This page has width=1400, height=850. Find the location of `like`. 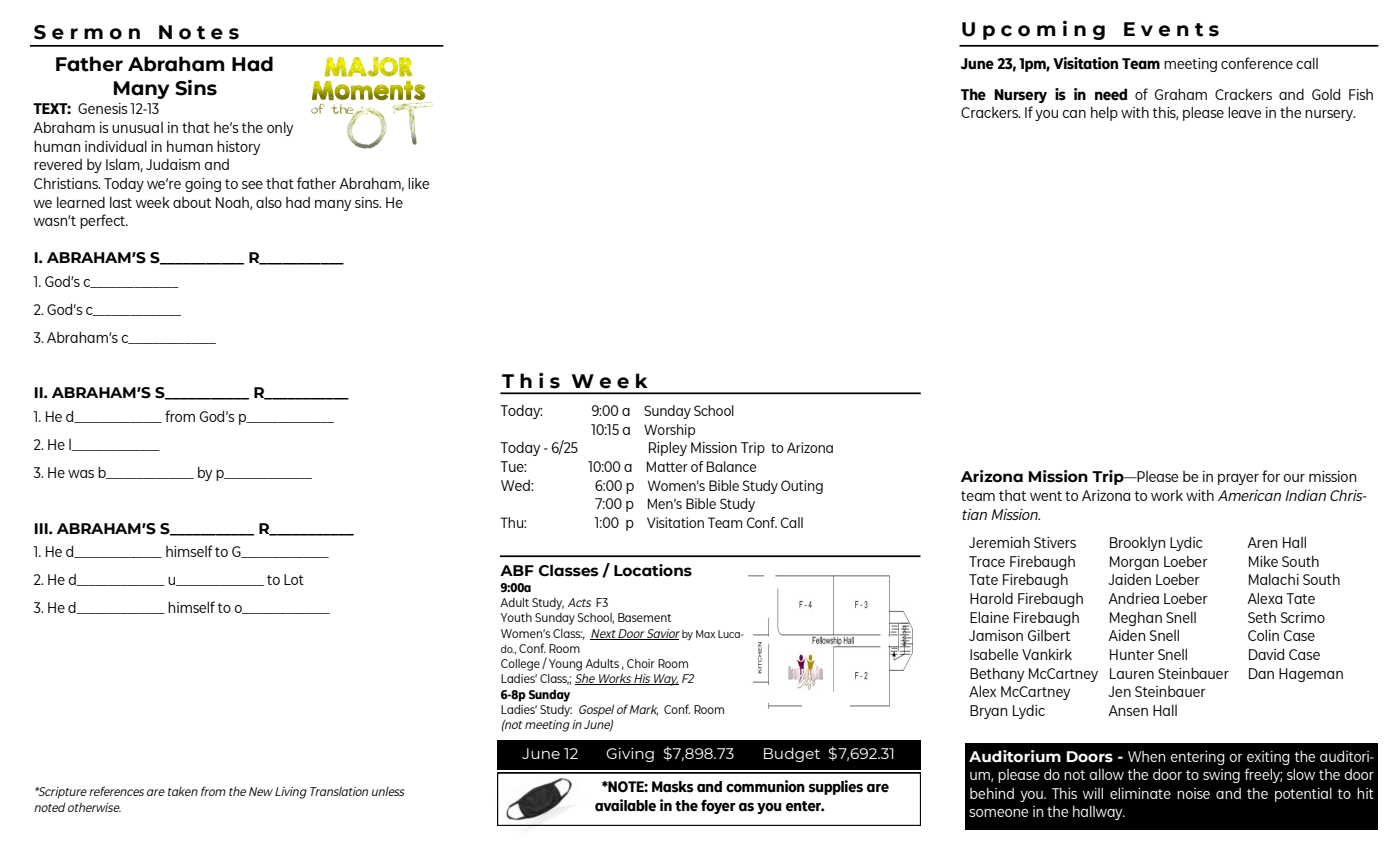

like is located at coordinates (418, 183).
